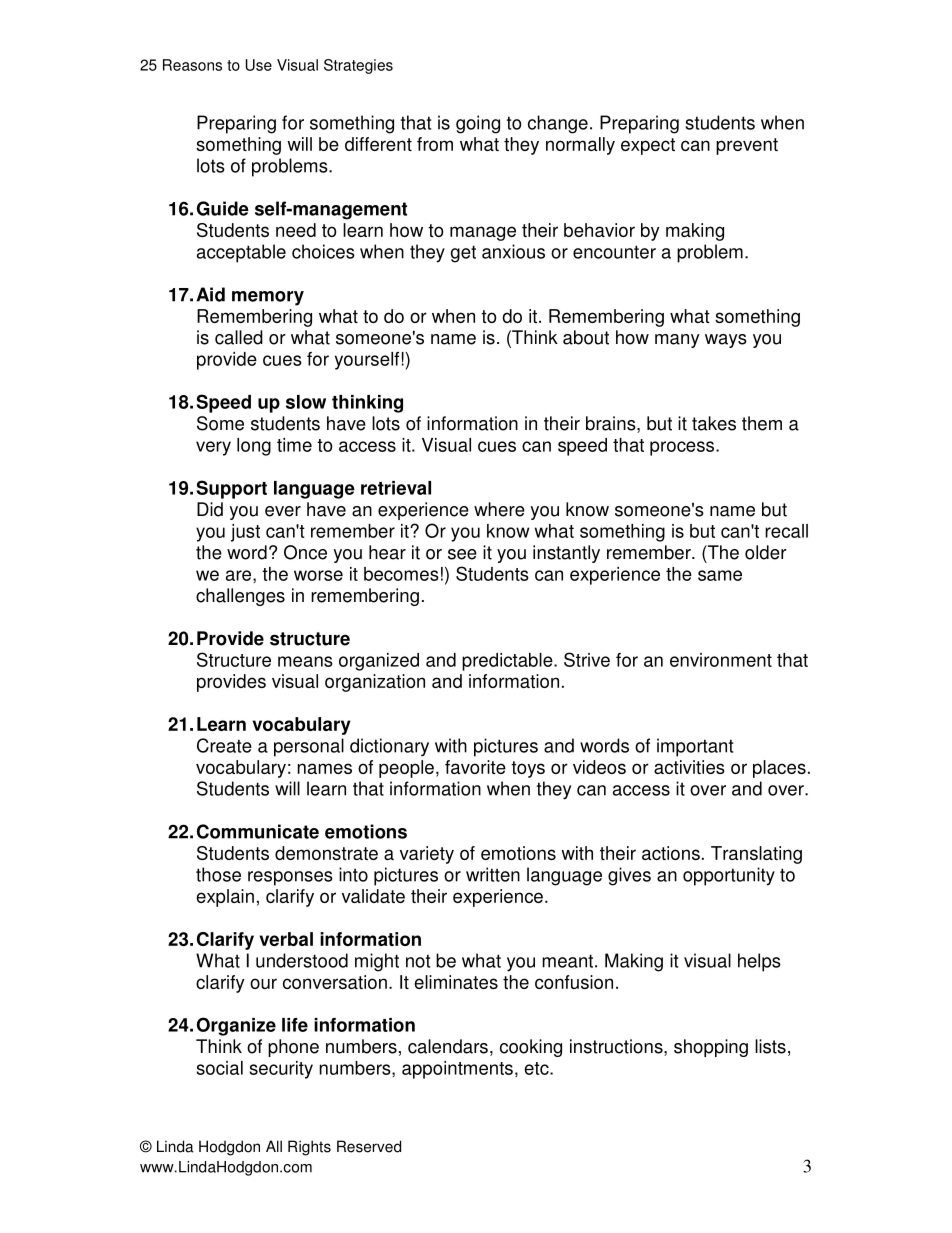  Describe the element at coordinates (726, 341) in the screenshot. I see `ways` at that location.
